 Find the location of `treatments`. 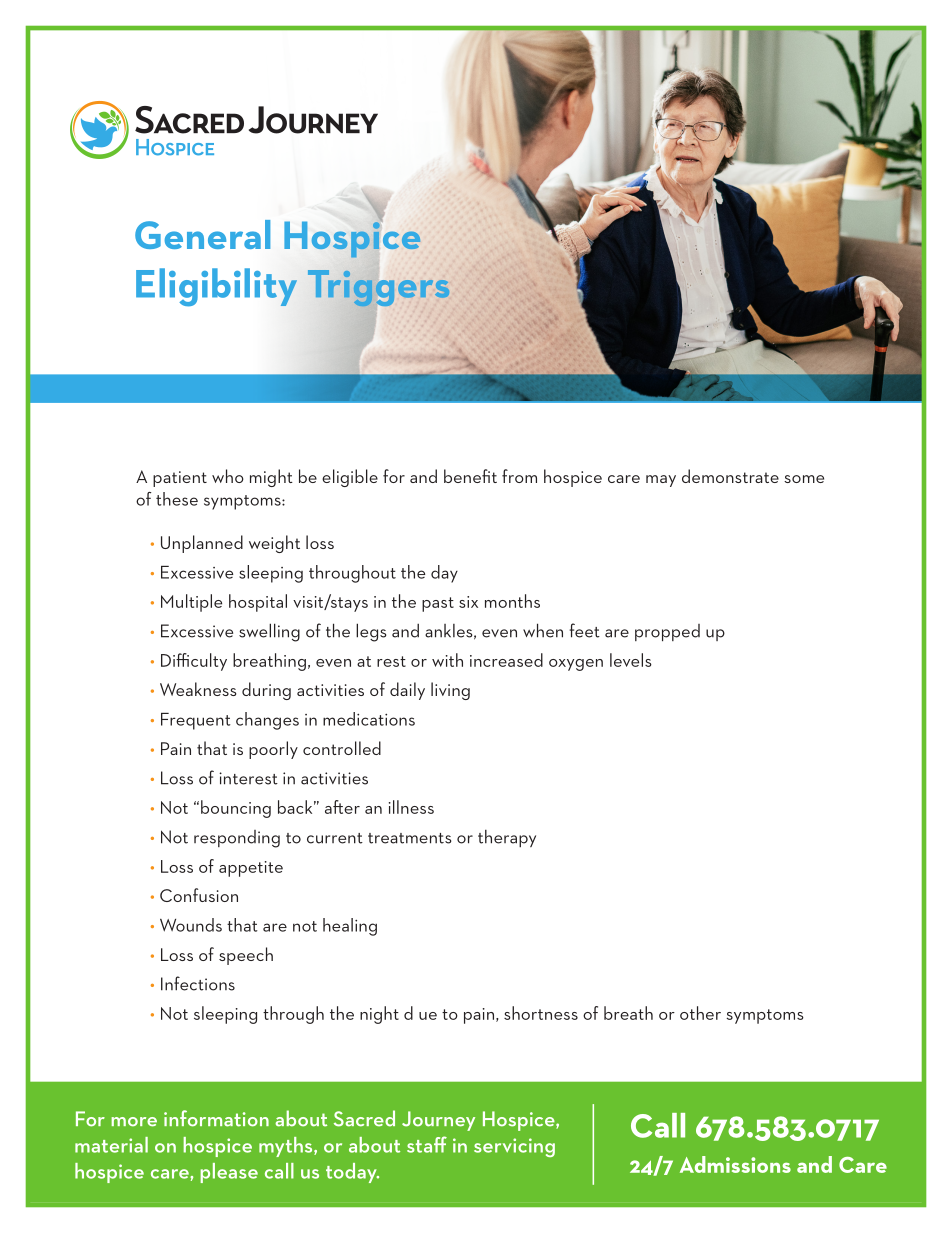

treatments is located at coordinates (410, 838).
